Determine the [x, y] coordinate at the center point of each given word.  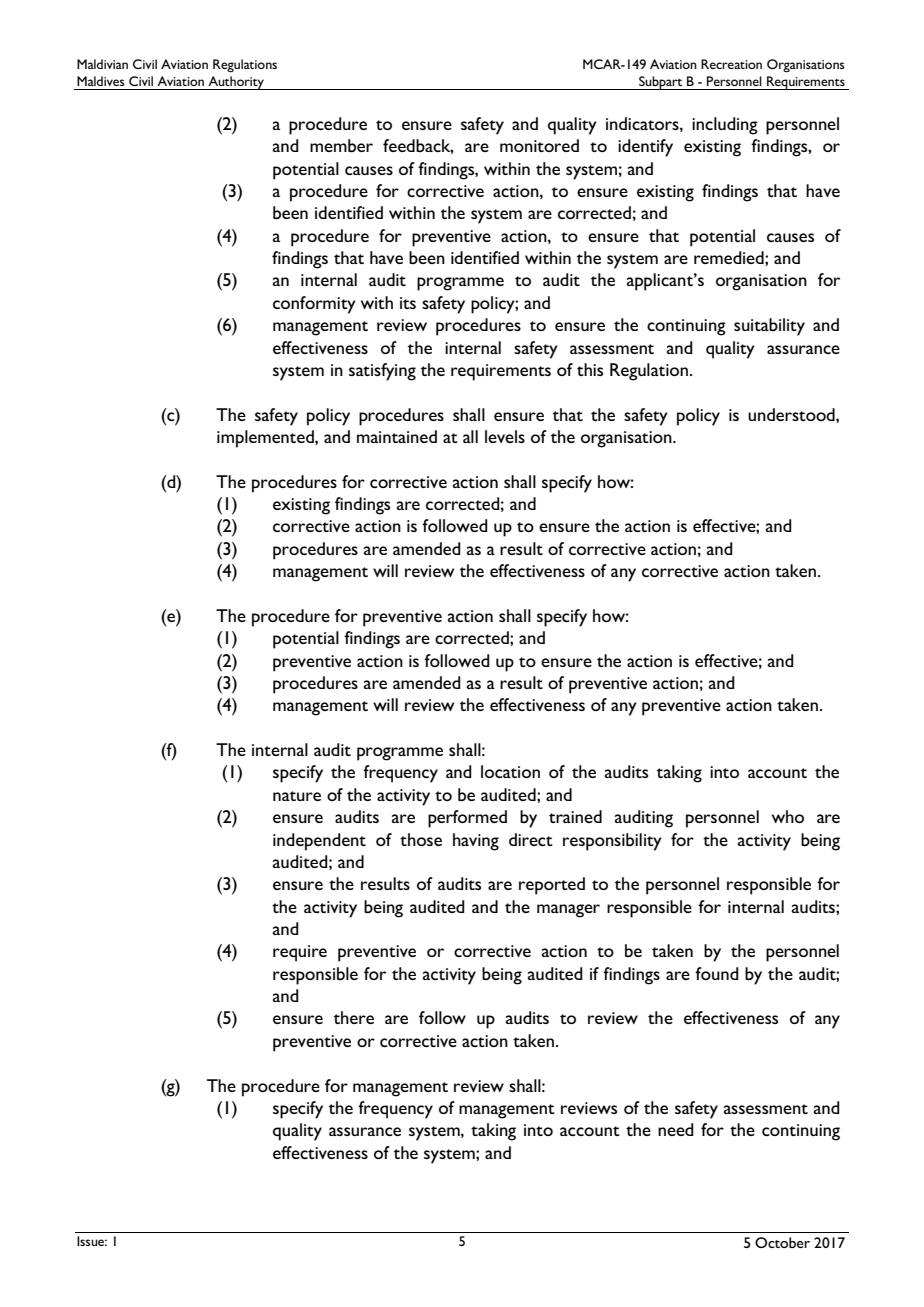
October [782, 1242]
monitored [539, 145]
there [354, 1017]
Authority [236, 83]
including [725, 126]
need [676, 1129]
